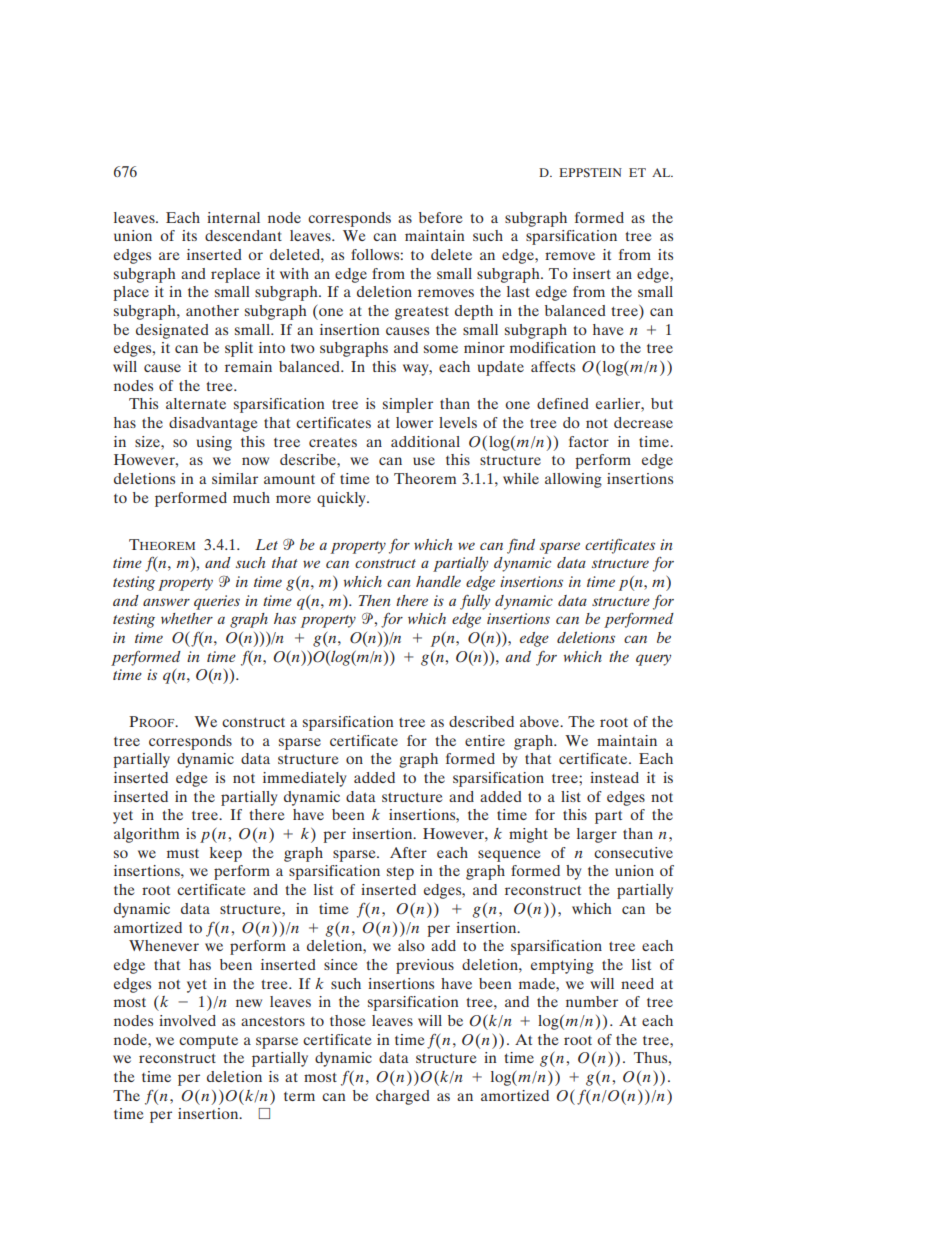 The image size is (952, 1233). I want to click on number, so click(592, 1001).
